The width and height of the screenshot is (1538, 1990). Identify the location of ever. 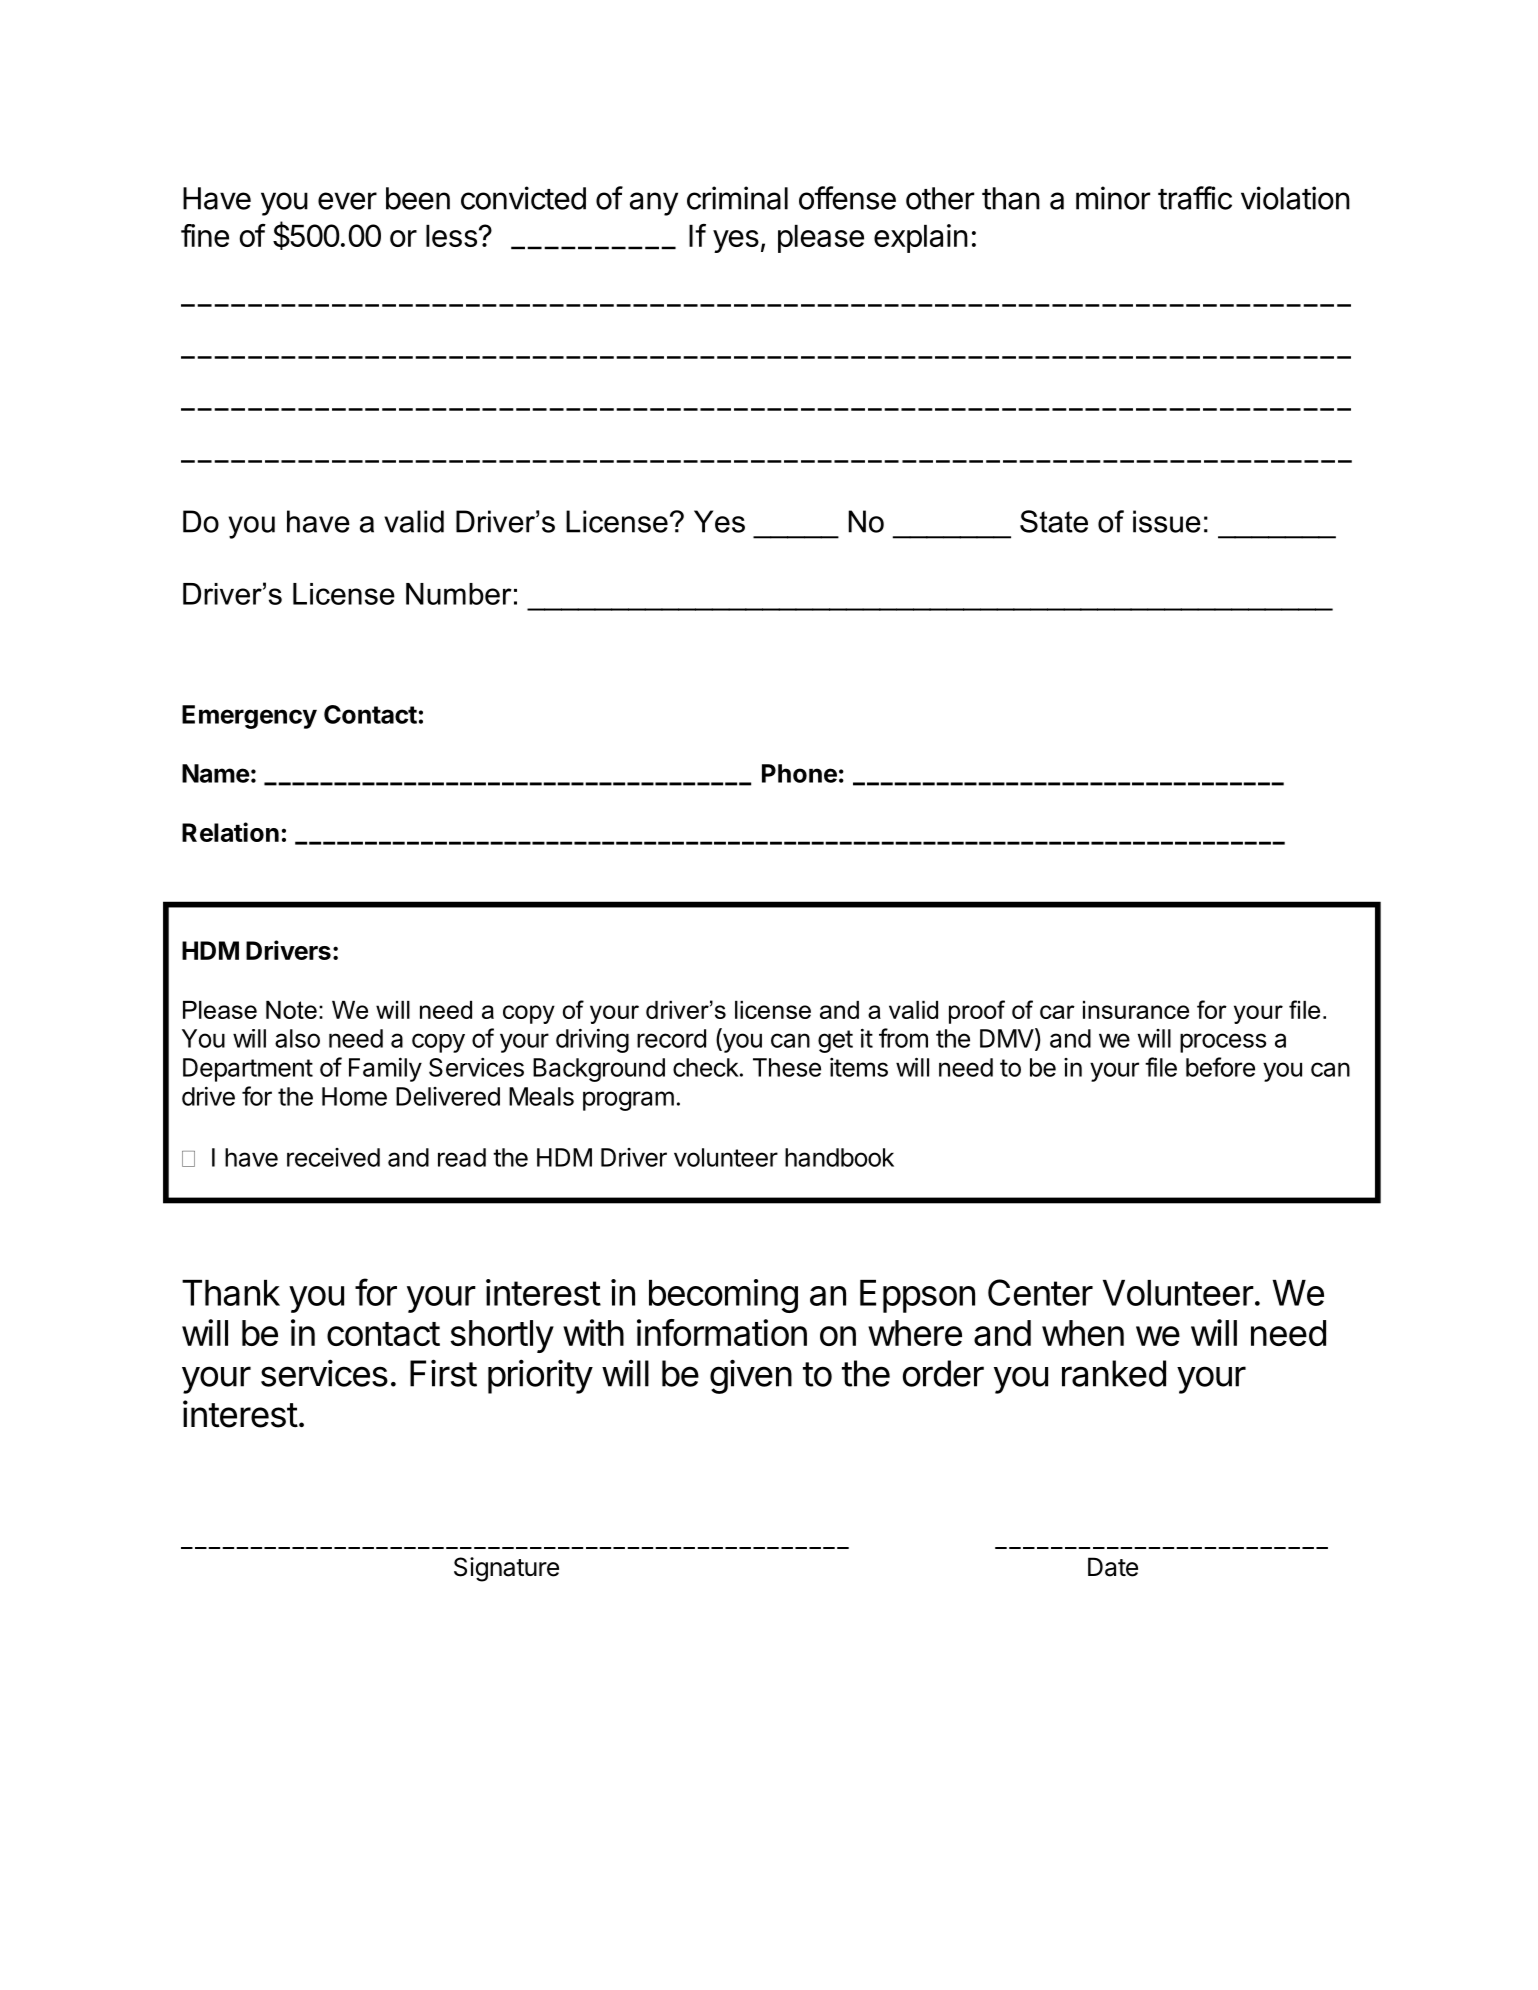
(347, 201).
